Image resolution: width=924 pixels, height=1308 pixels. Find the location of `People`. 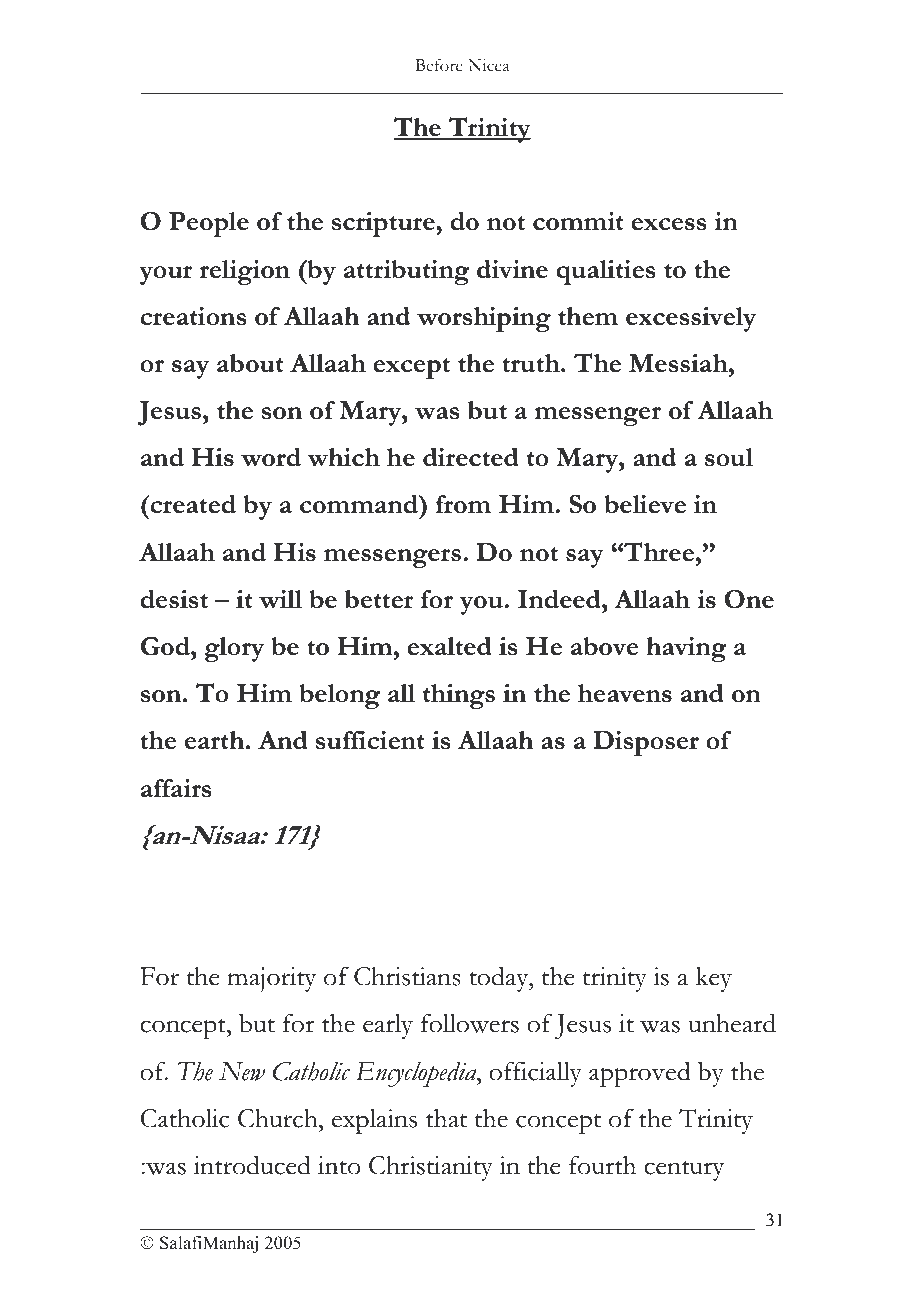

People is located at coordinates (209, 224).
